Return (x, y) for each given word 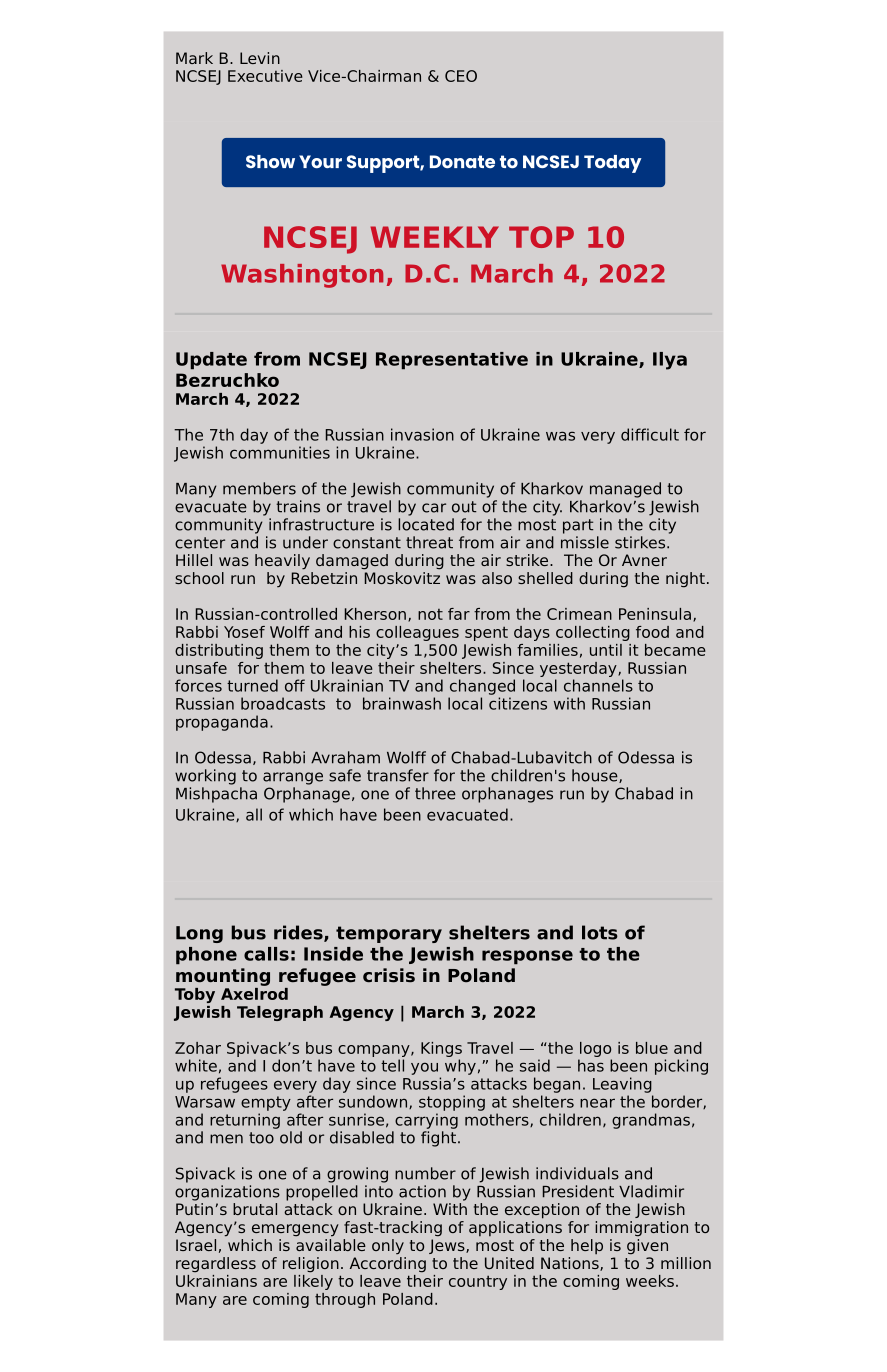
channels (598, 685)
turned (252, 685)
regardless (216, 1265)
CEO (461, 76)
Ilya (670, 361)
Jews (448, 1246)
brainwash (402, 703)
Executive (265, 76)
